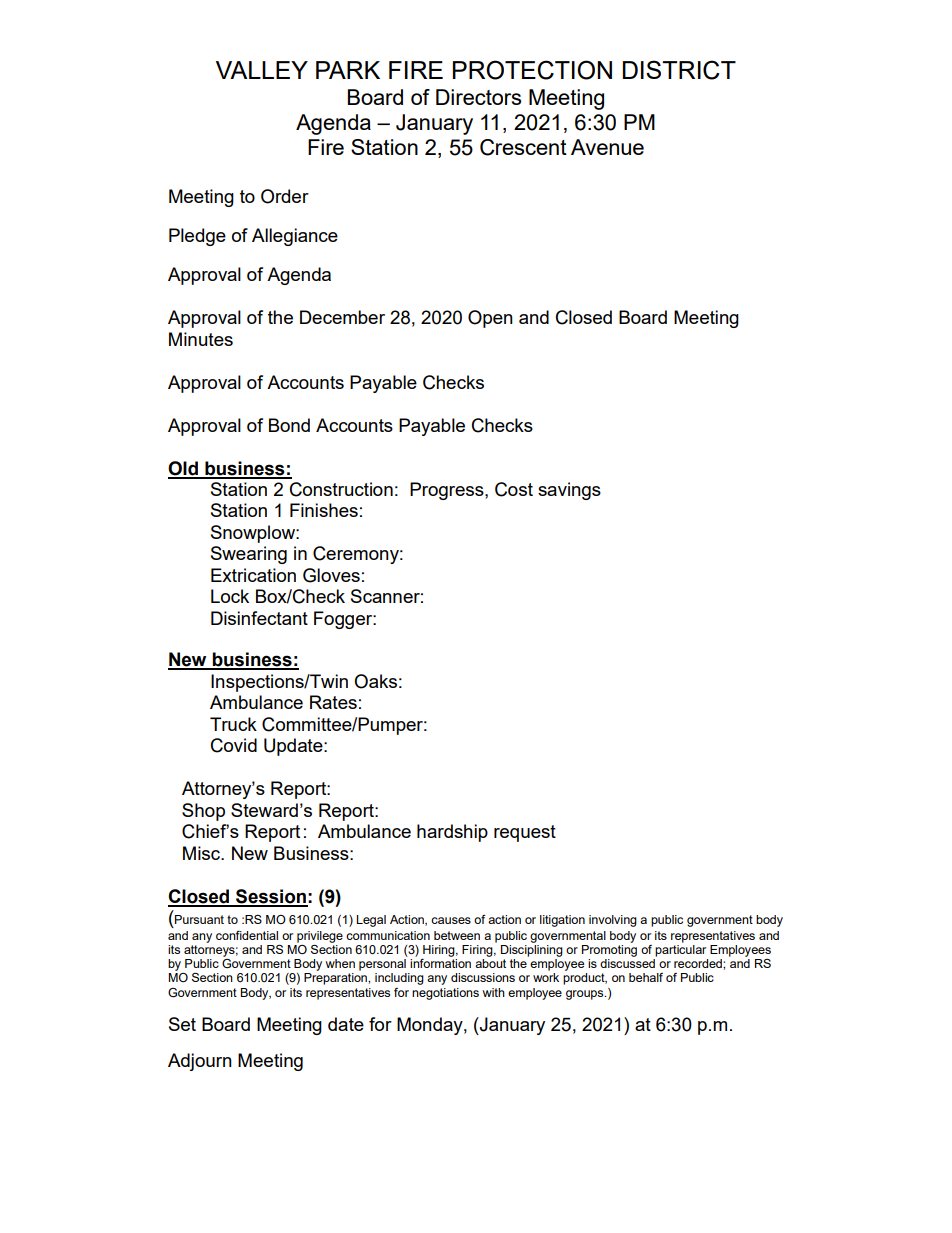 Image resolution: width=952 pixels, height=1233 pixels. I want to click on Progress, so click(448, 491).
